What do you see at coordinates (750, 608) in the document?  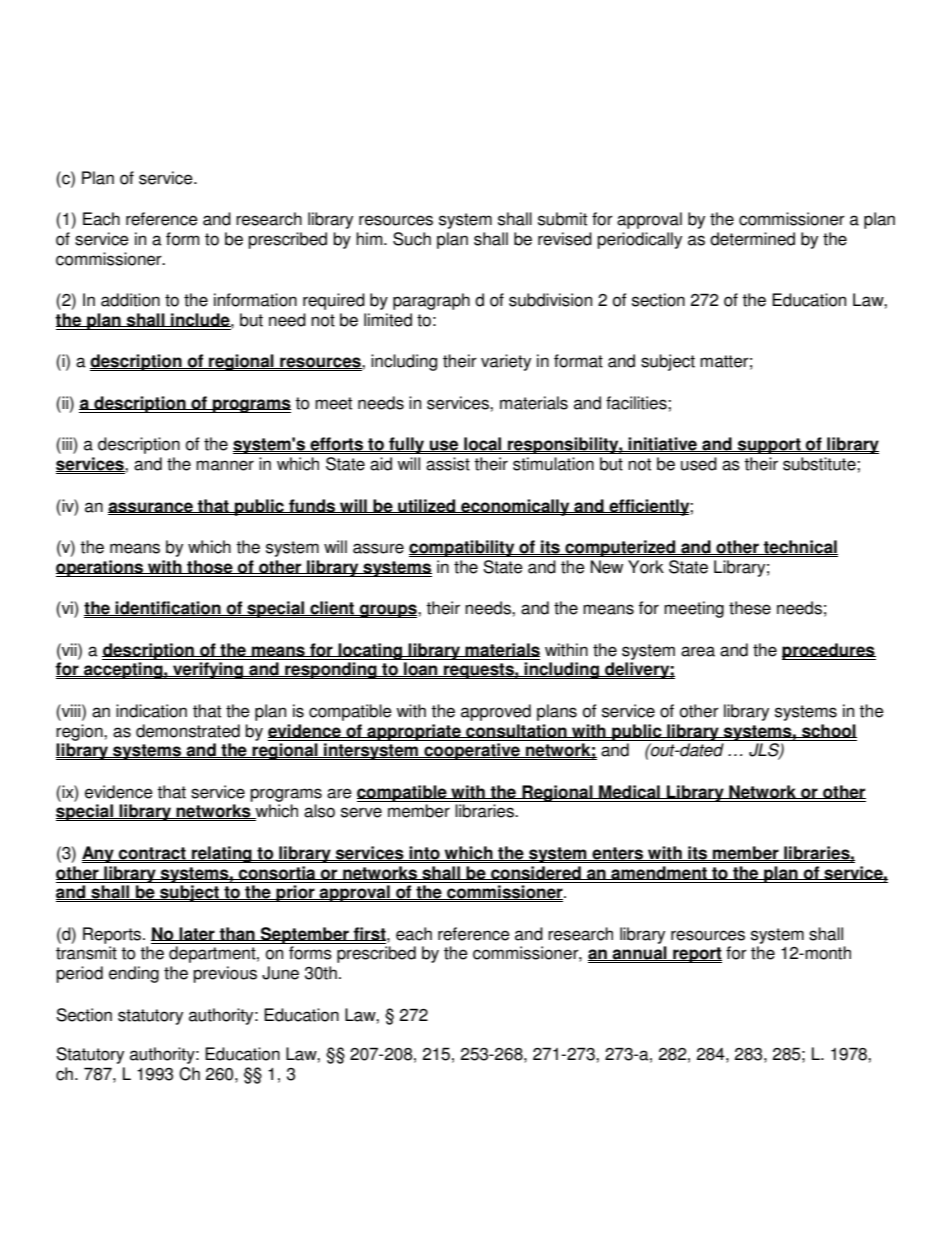 I see `these` at bounding box center [750, 608].
